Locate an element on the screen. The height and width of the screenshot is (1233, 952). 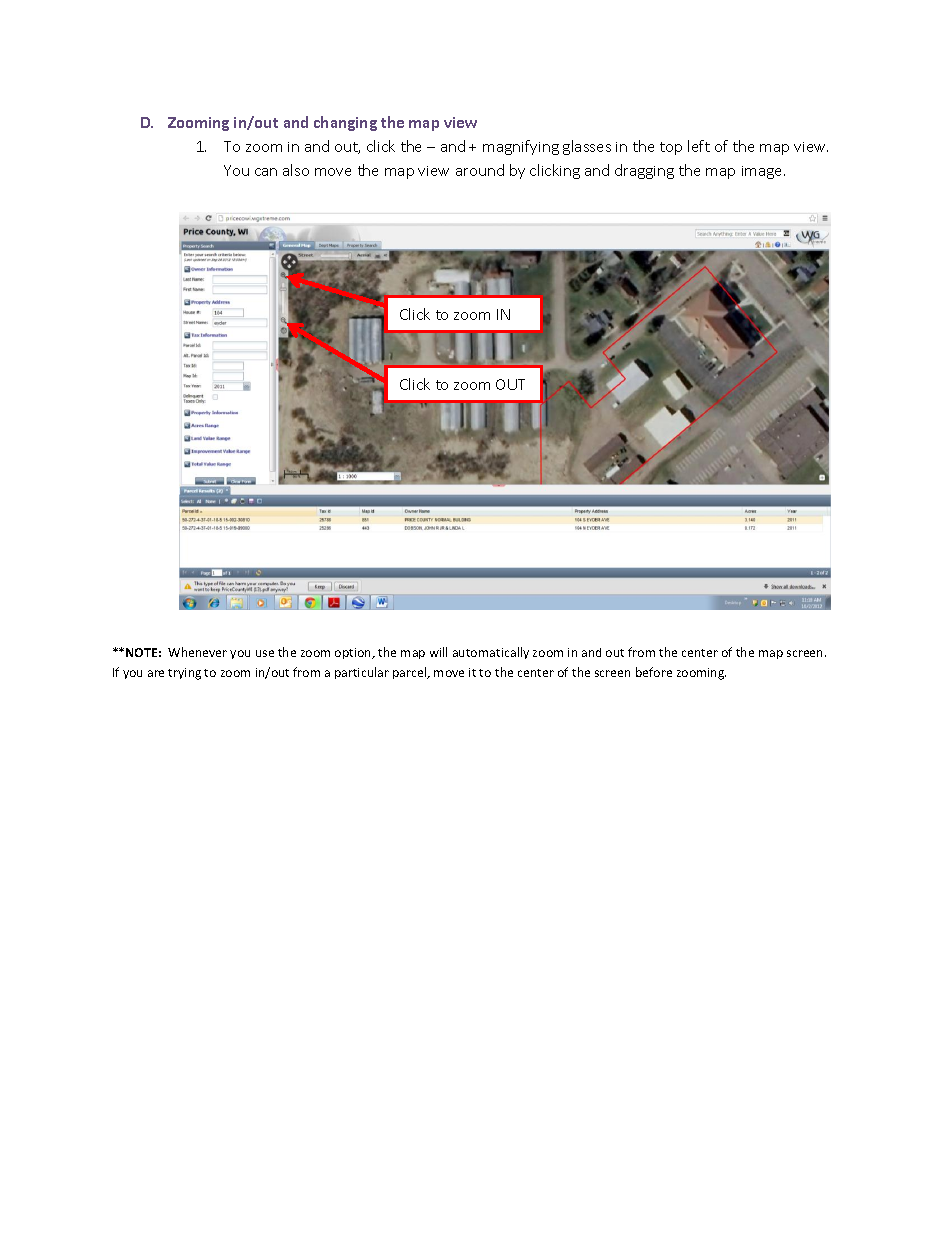
left is located at coordinates (699, 146).
